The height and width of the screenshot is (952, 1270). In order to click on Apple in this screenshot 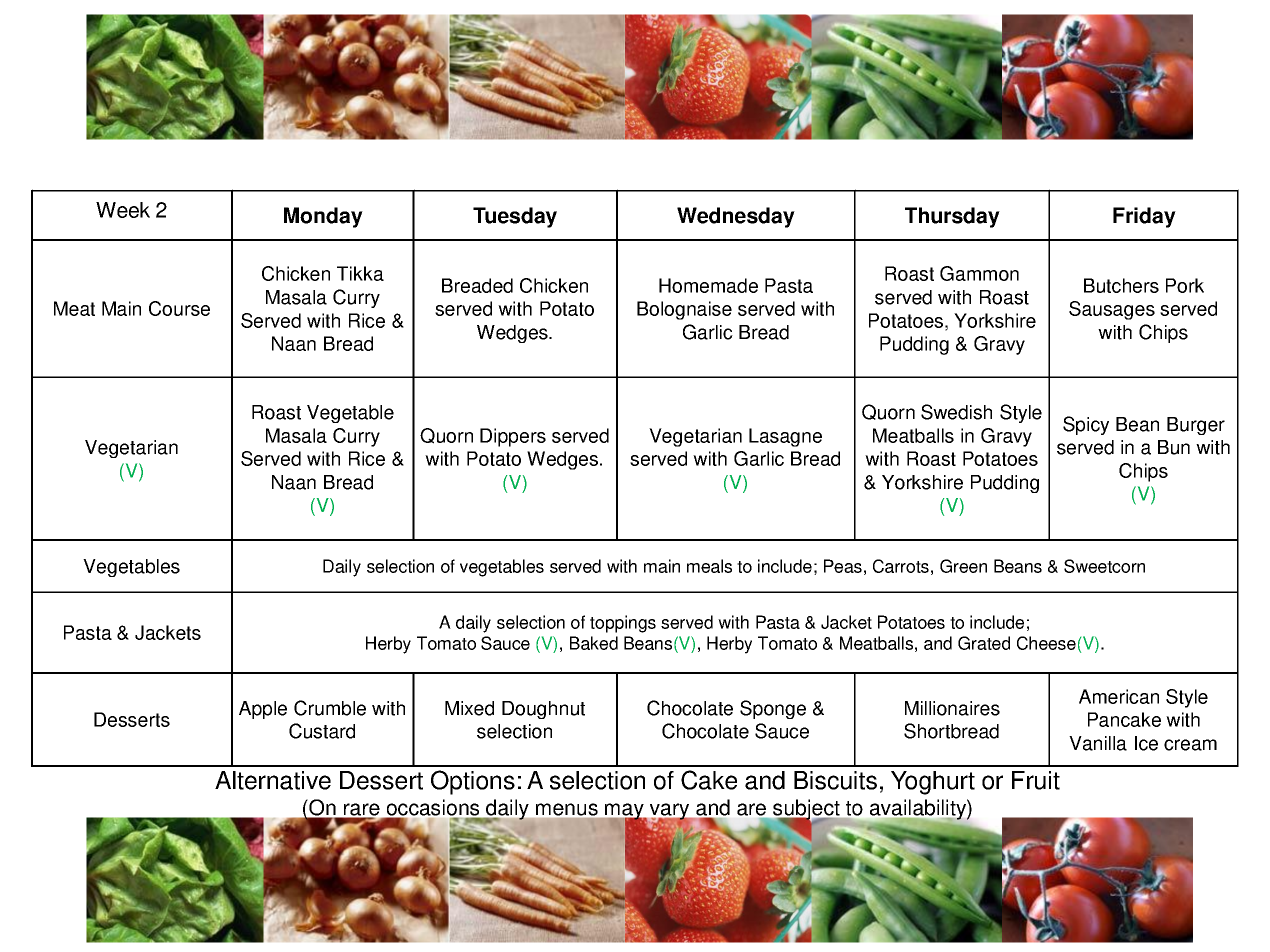, I will do `click(263, 710)`.
